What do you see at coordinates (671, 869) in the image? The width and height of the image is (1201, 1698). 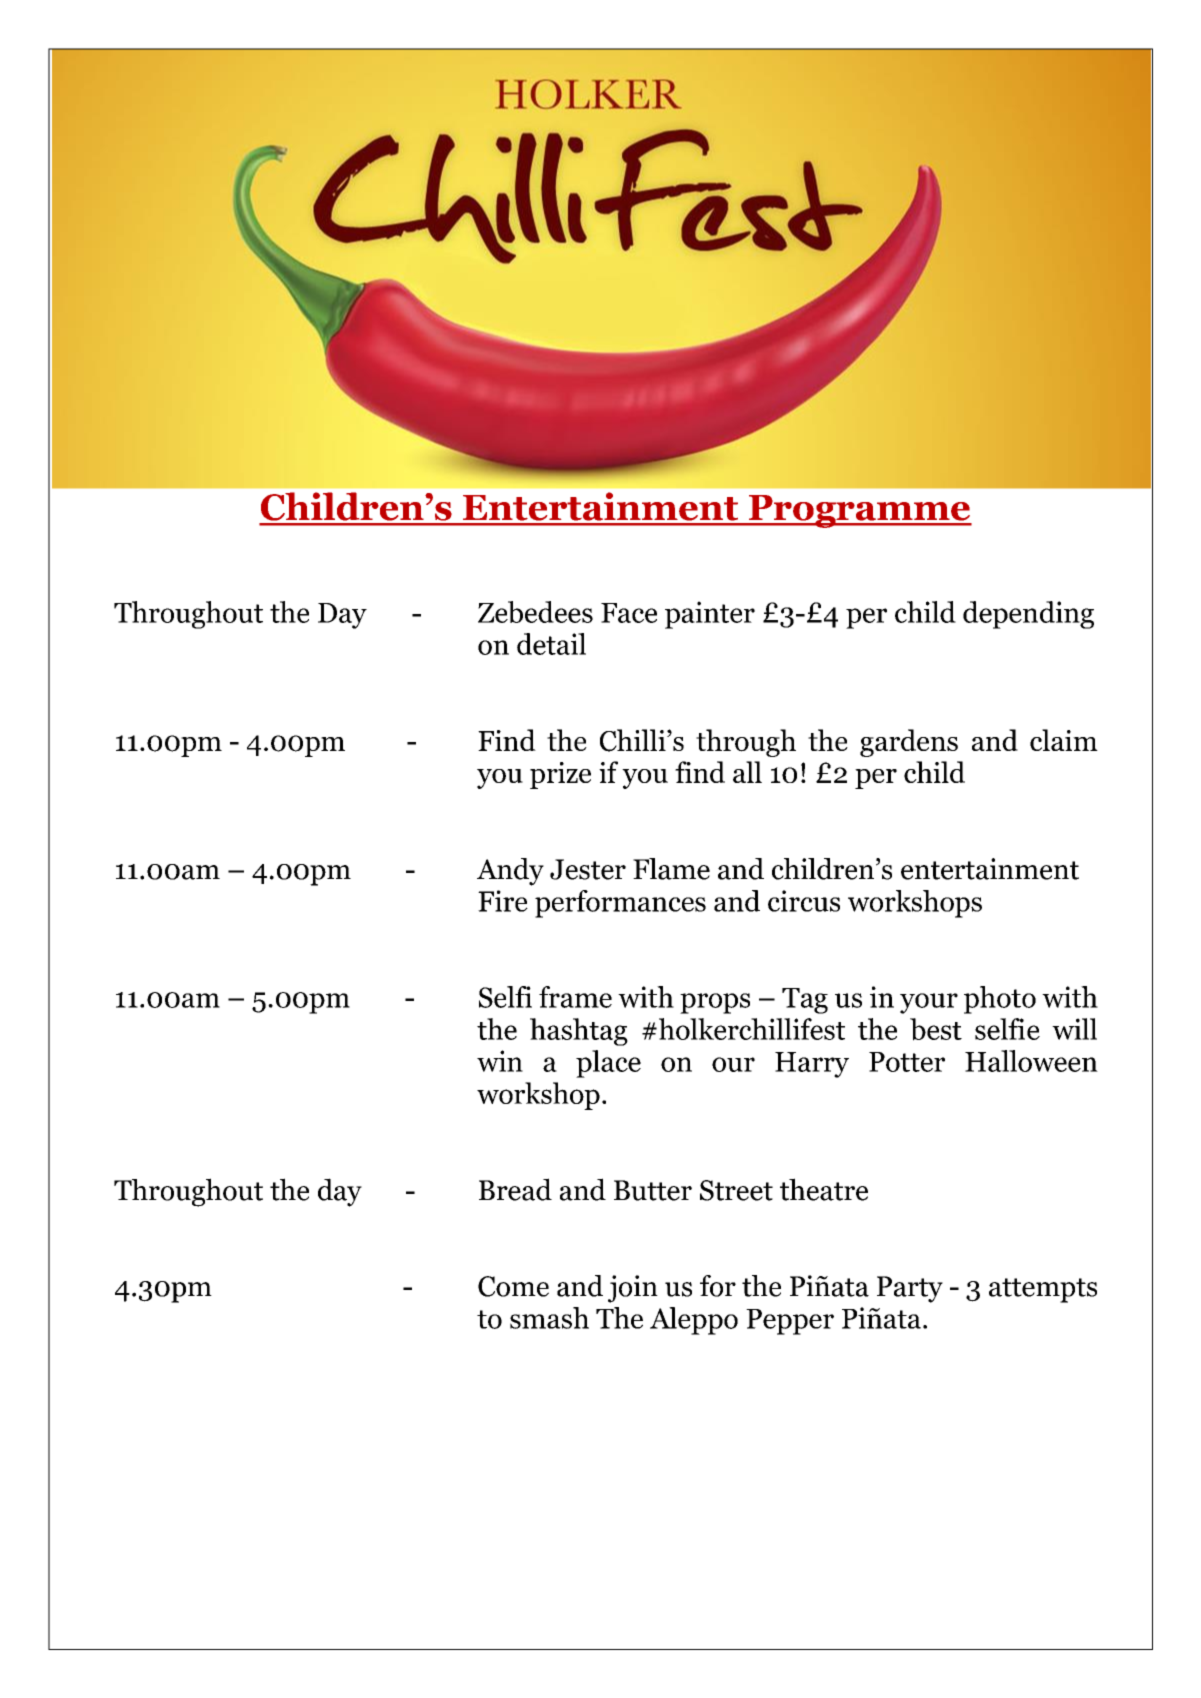 I see `Flame` at bounding box center [671, 869].
